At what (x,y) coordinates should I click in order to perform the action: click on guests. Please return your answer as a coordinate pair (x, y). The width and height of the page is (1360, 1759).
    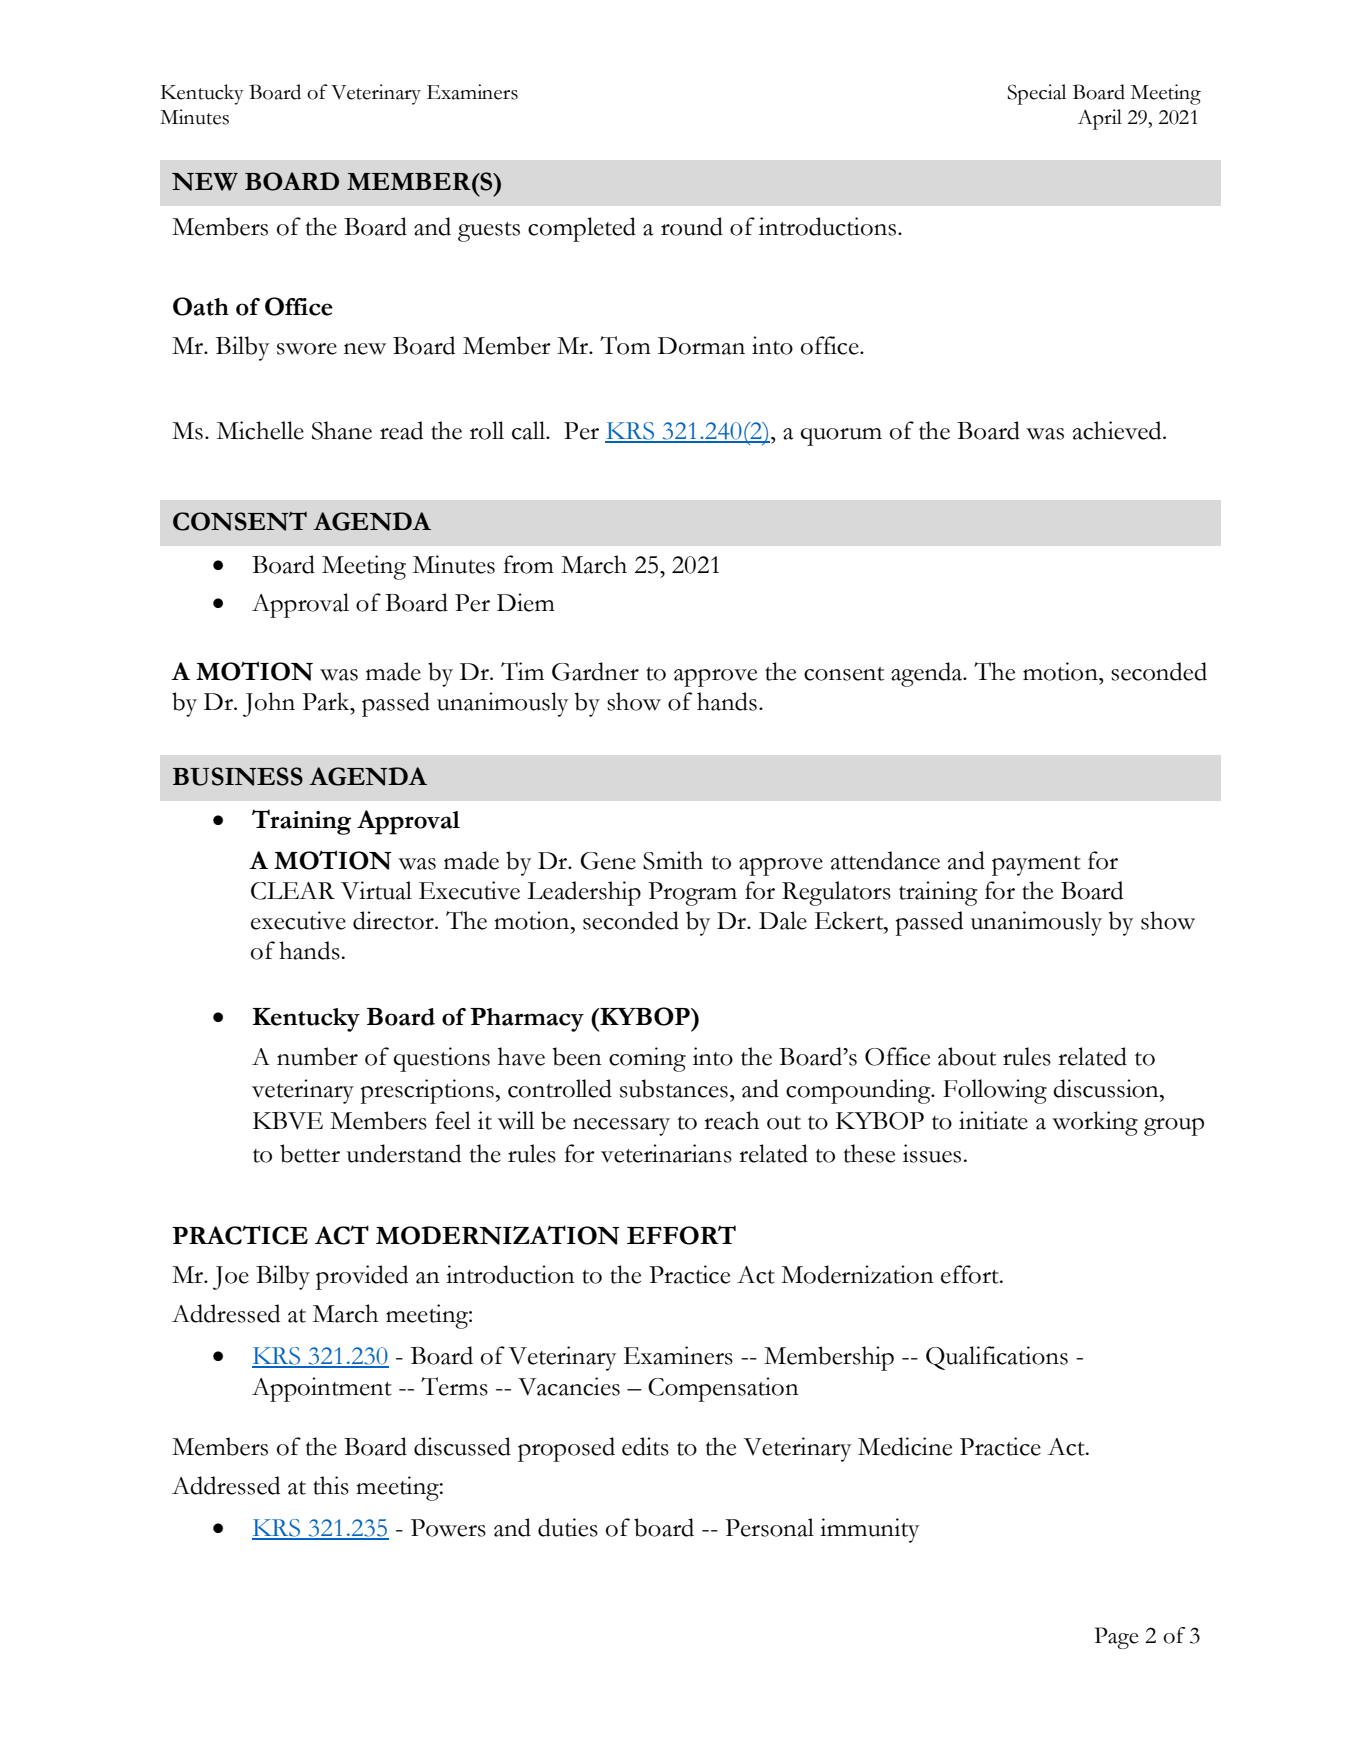
    Looking at the image, I should click on (489, 232).
